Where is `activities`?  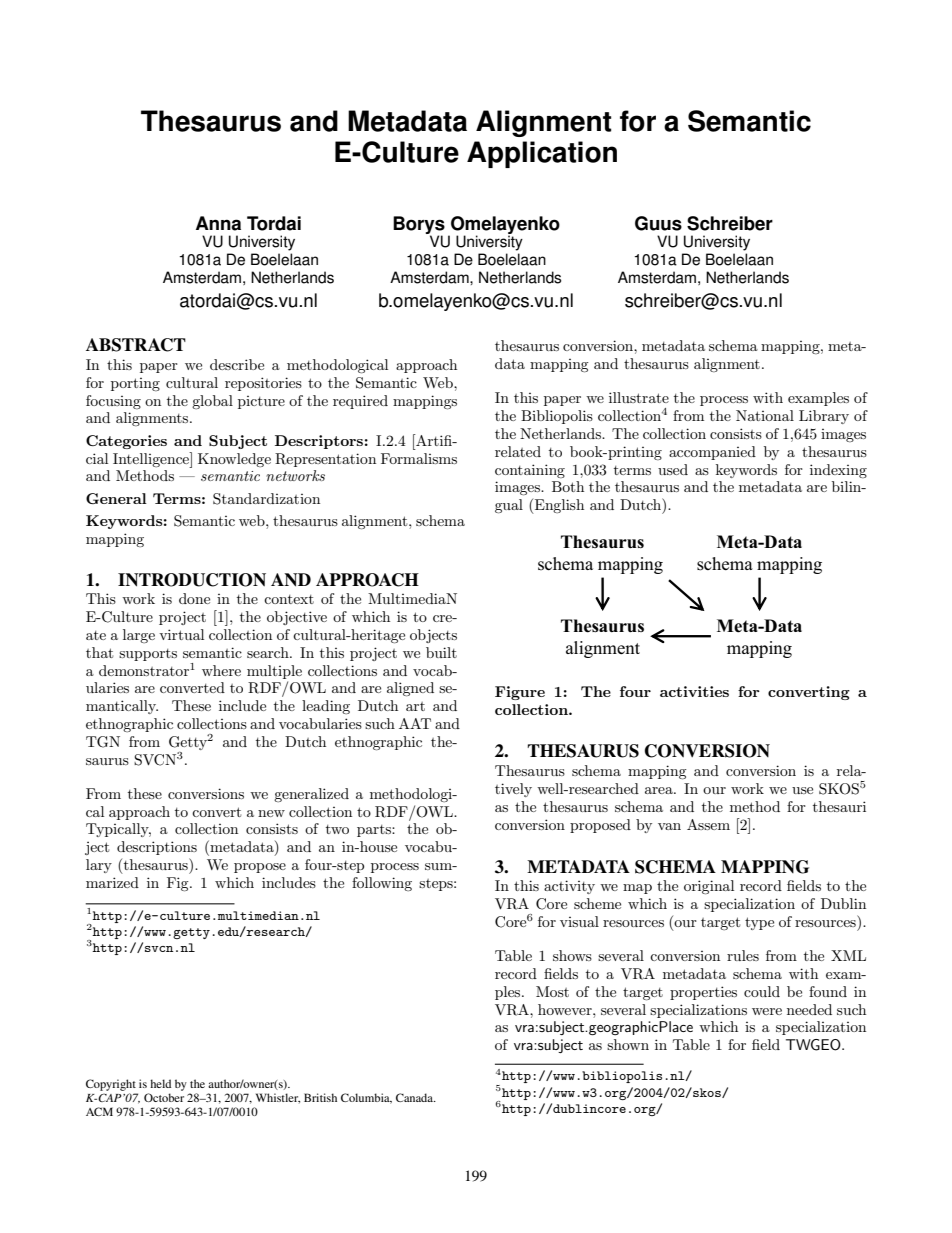
activities is located at coordinates (694, 691).
